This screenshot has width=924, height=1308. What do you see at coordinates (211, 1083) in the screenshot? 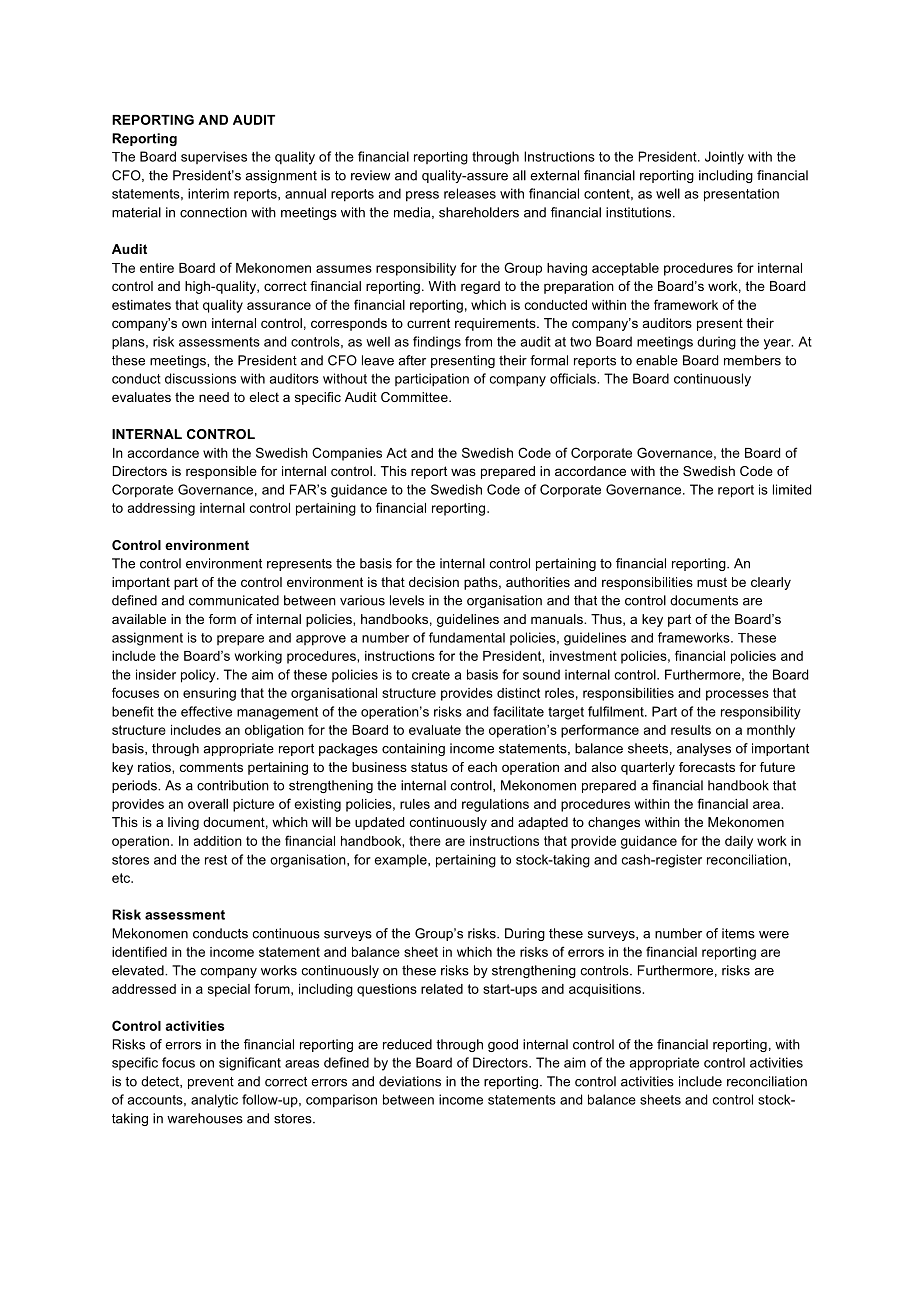
I see `prevent` at bounding box center [211, 1083].
